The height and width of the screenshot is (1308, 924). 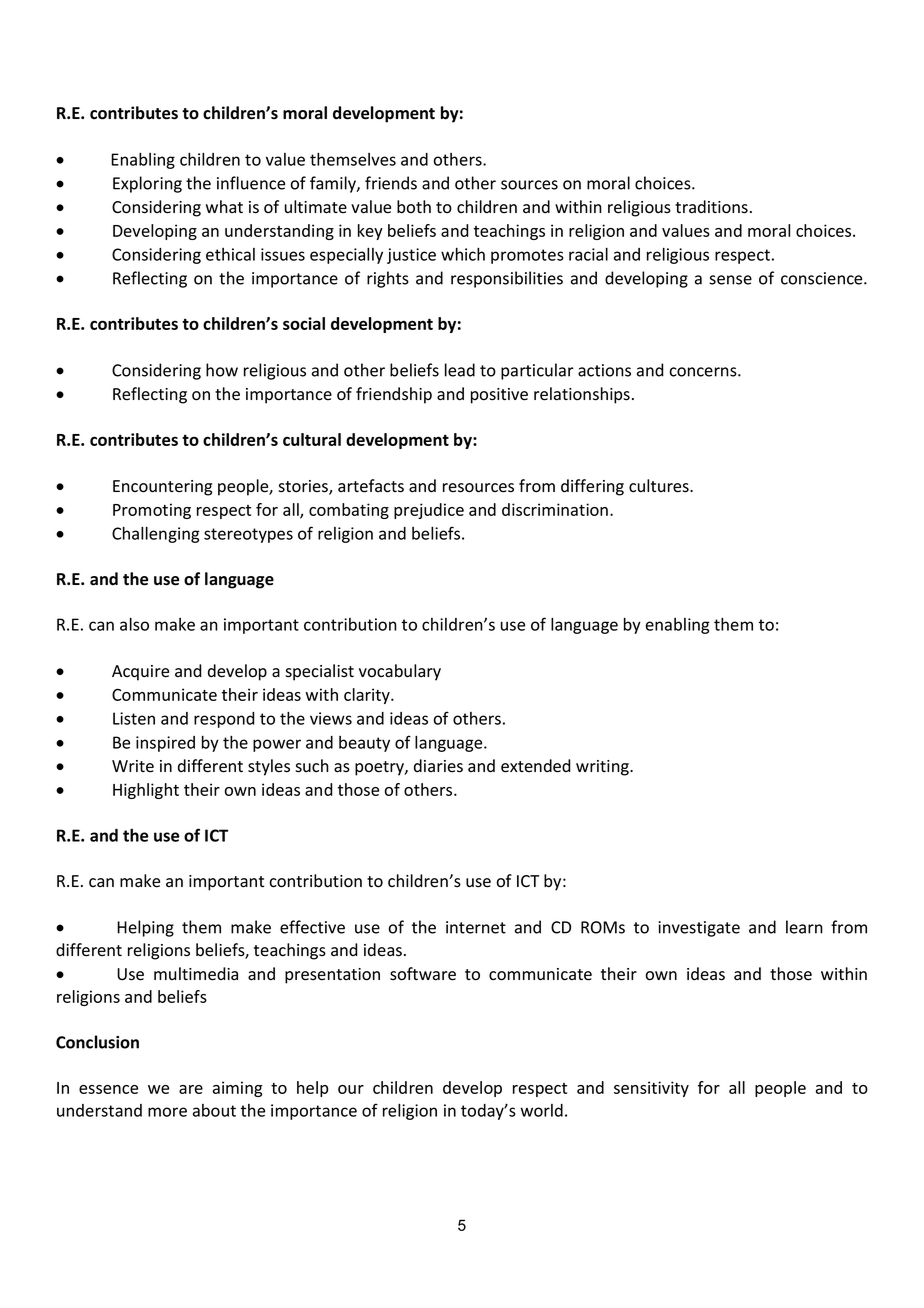 I want to click on what, so click(x=224, y=207).
